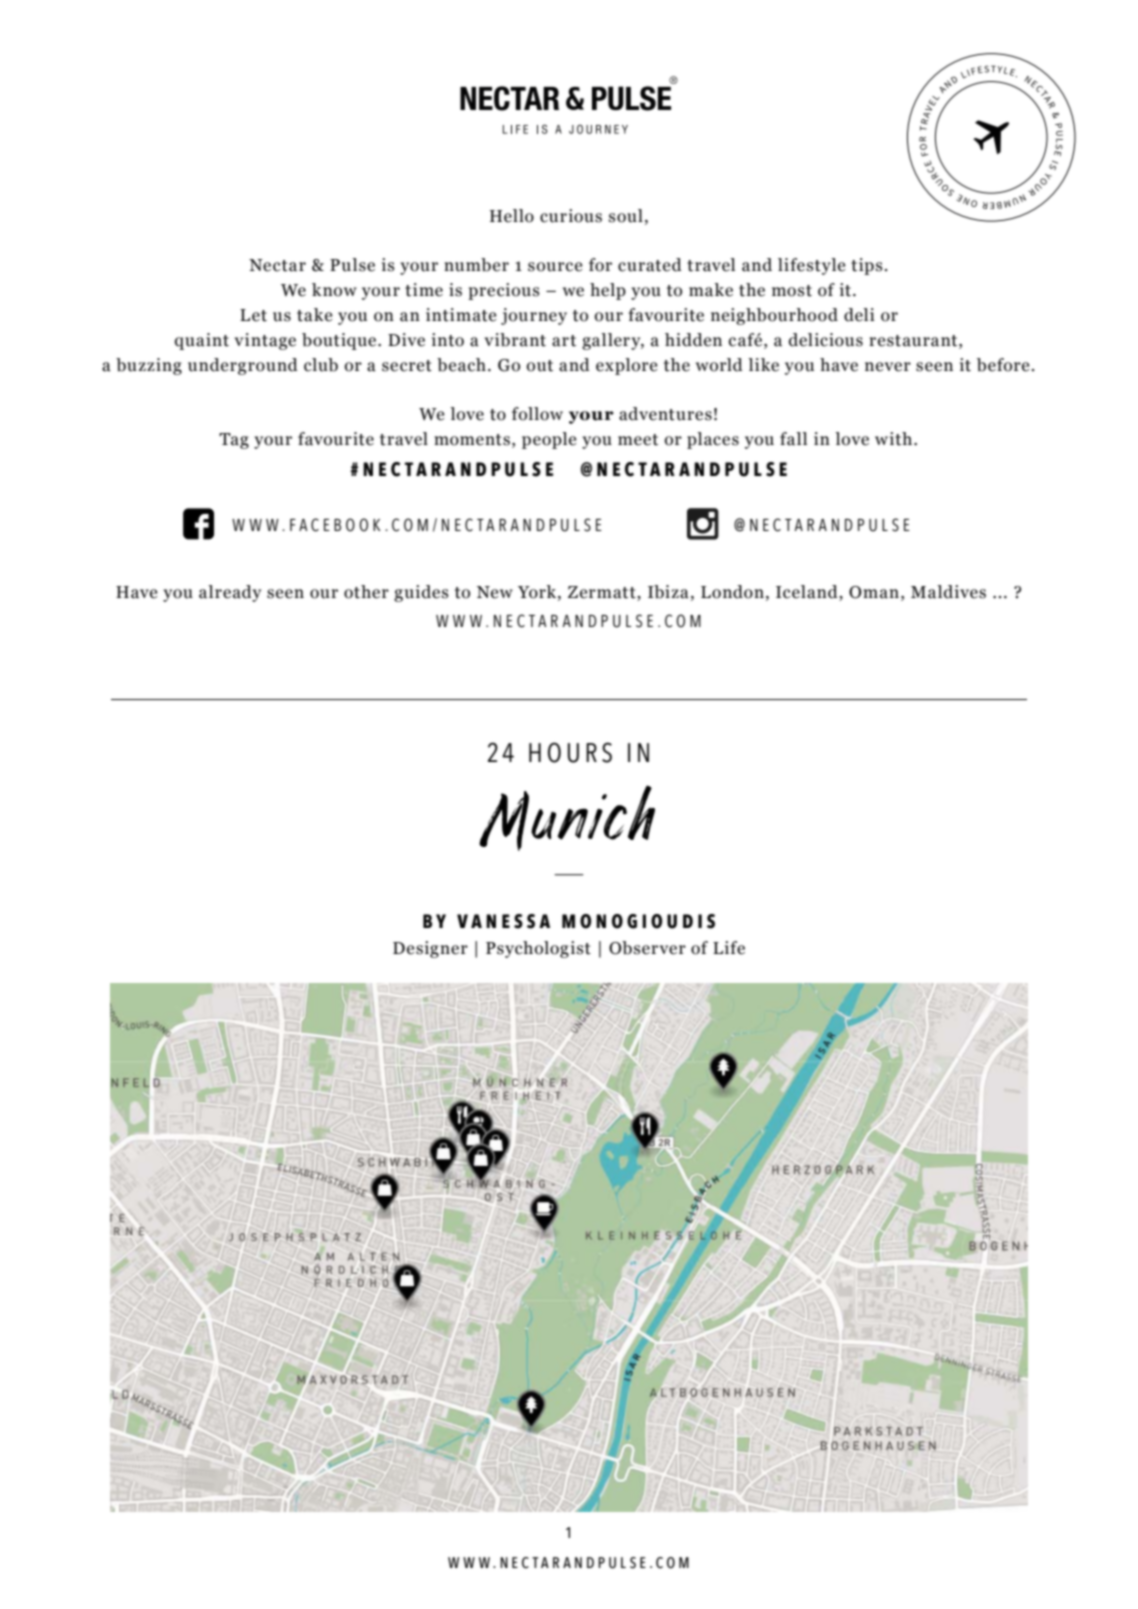 The image size is (1138, 1609). I want to click on tips, so click(867, 266).
